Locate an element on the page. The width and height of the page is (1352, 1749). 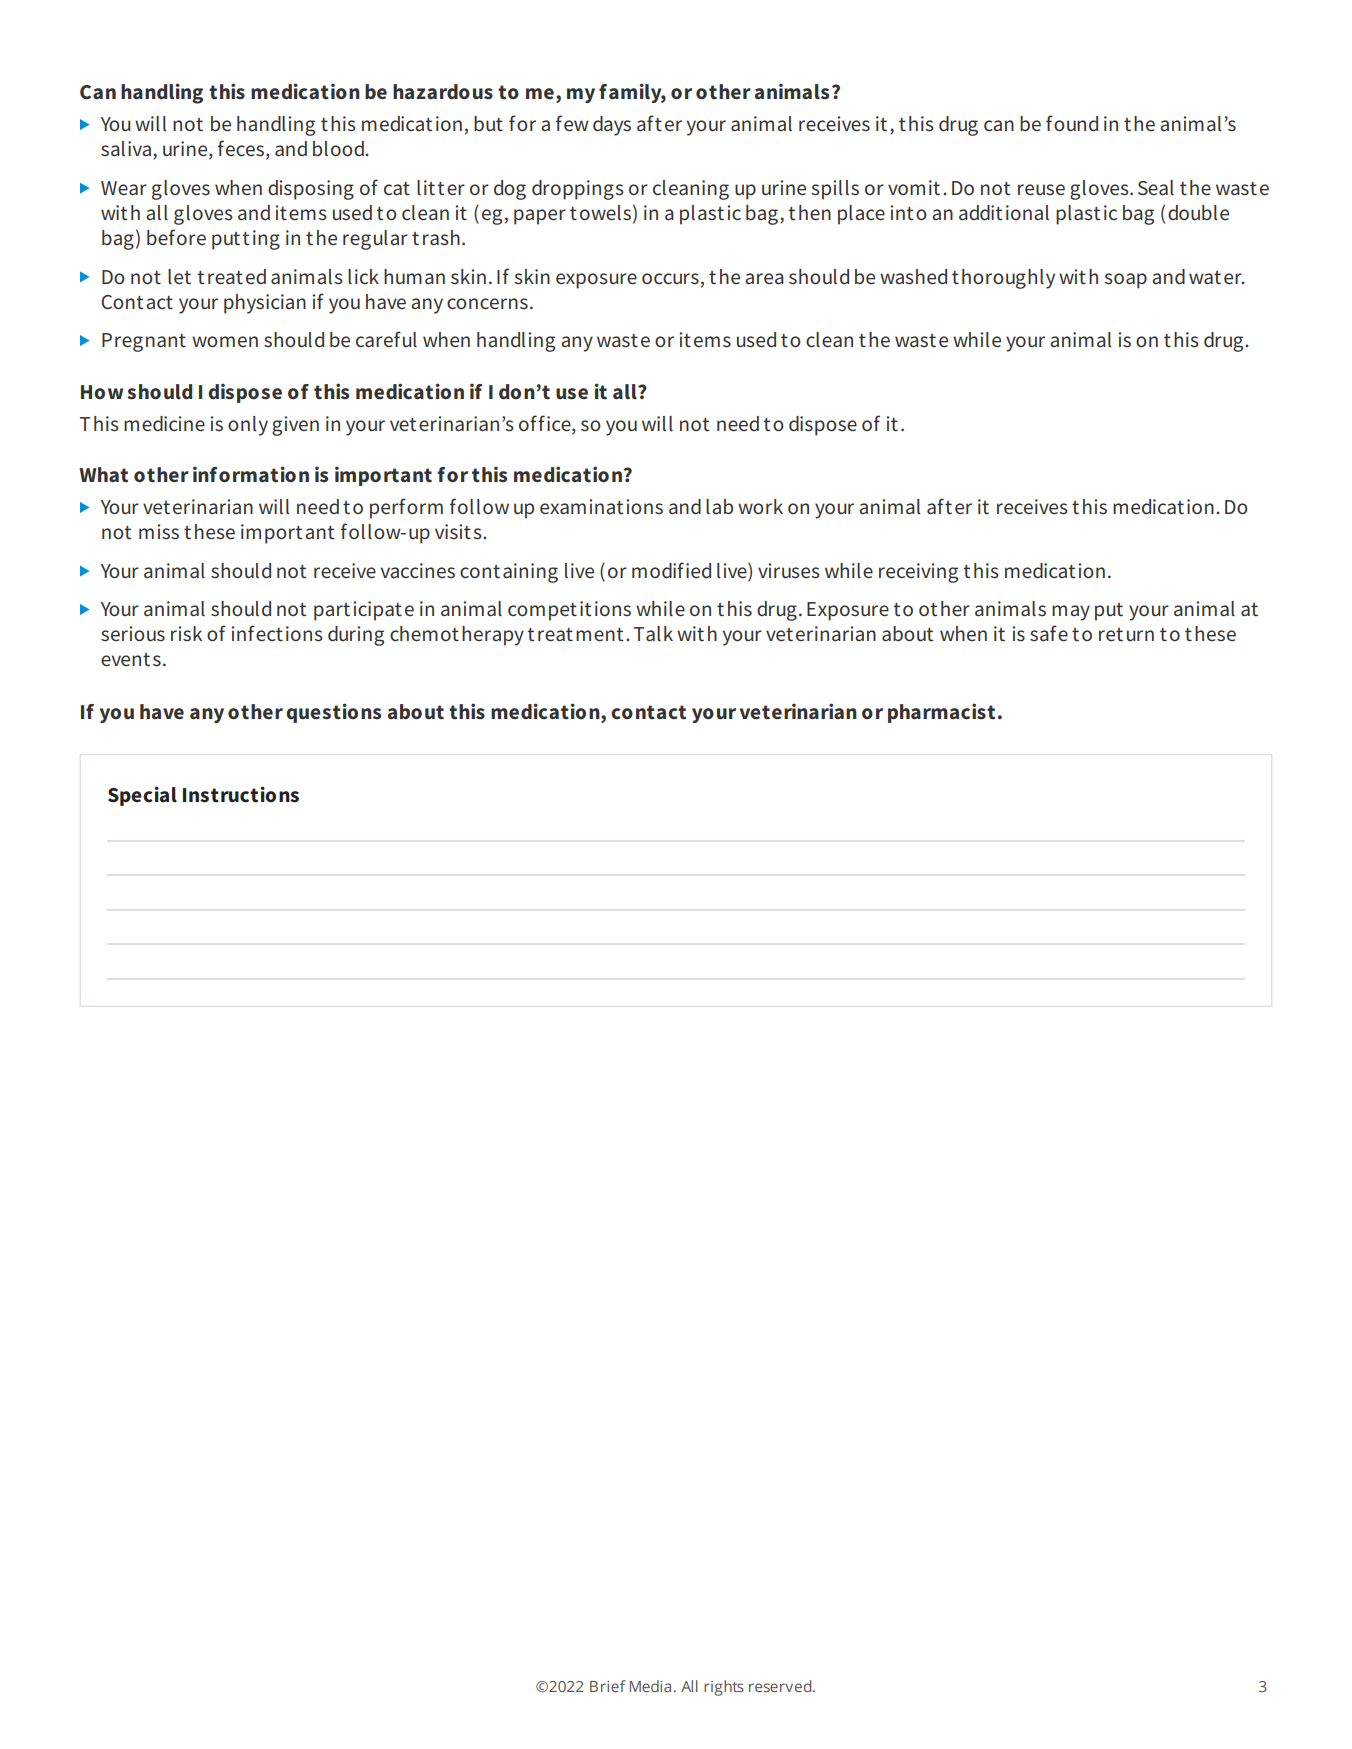
reuse is located at coordinates (1041, 190).
